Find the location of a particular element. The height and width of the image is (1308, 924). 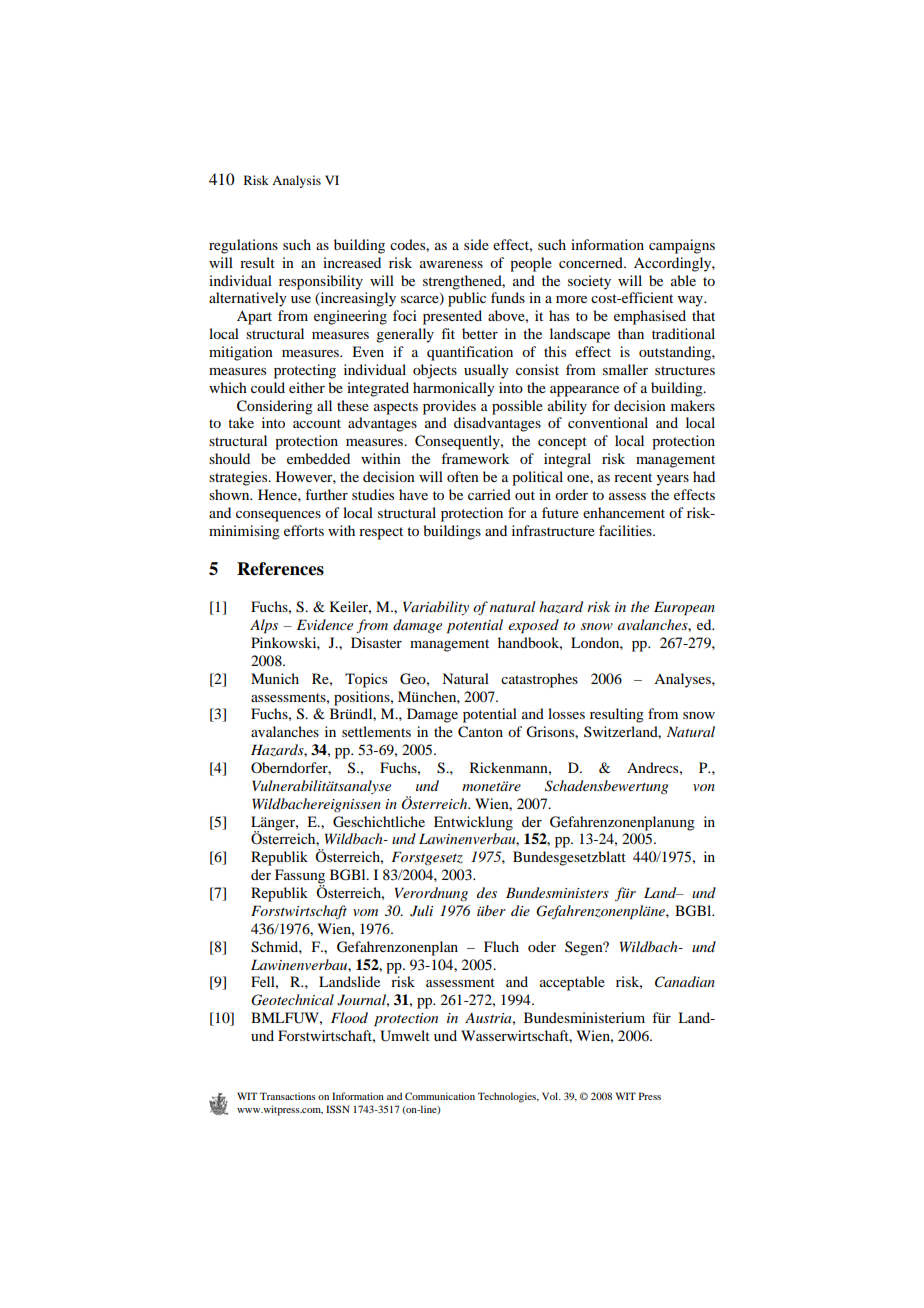

campaigns is located at coordinates (682, 246).
